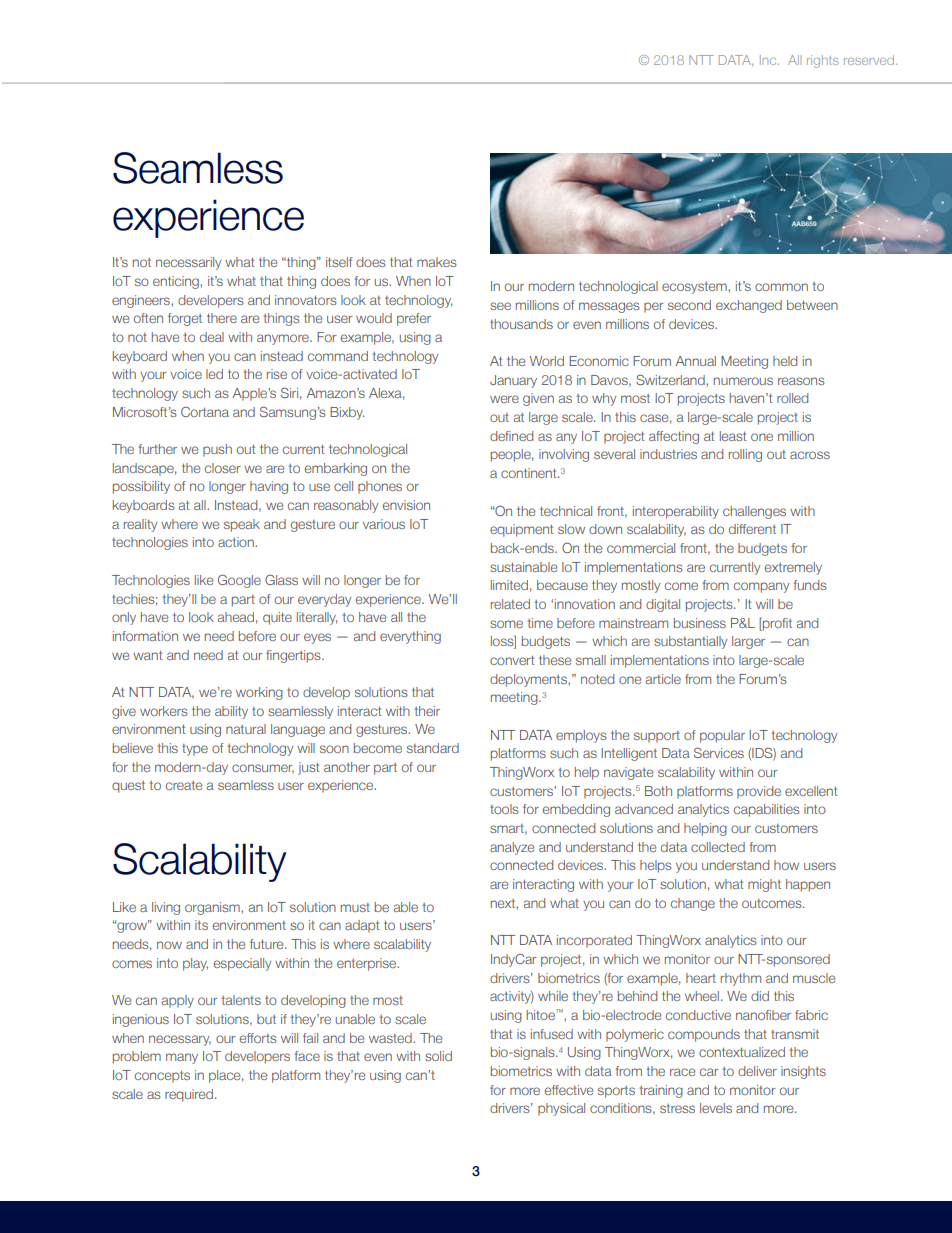 Image resolution: width=952 pixels, height=1233 pixels. I want to click on Cortana, so click(205, 412).
